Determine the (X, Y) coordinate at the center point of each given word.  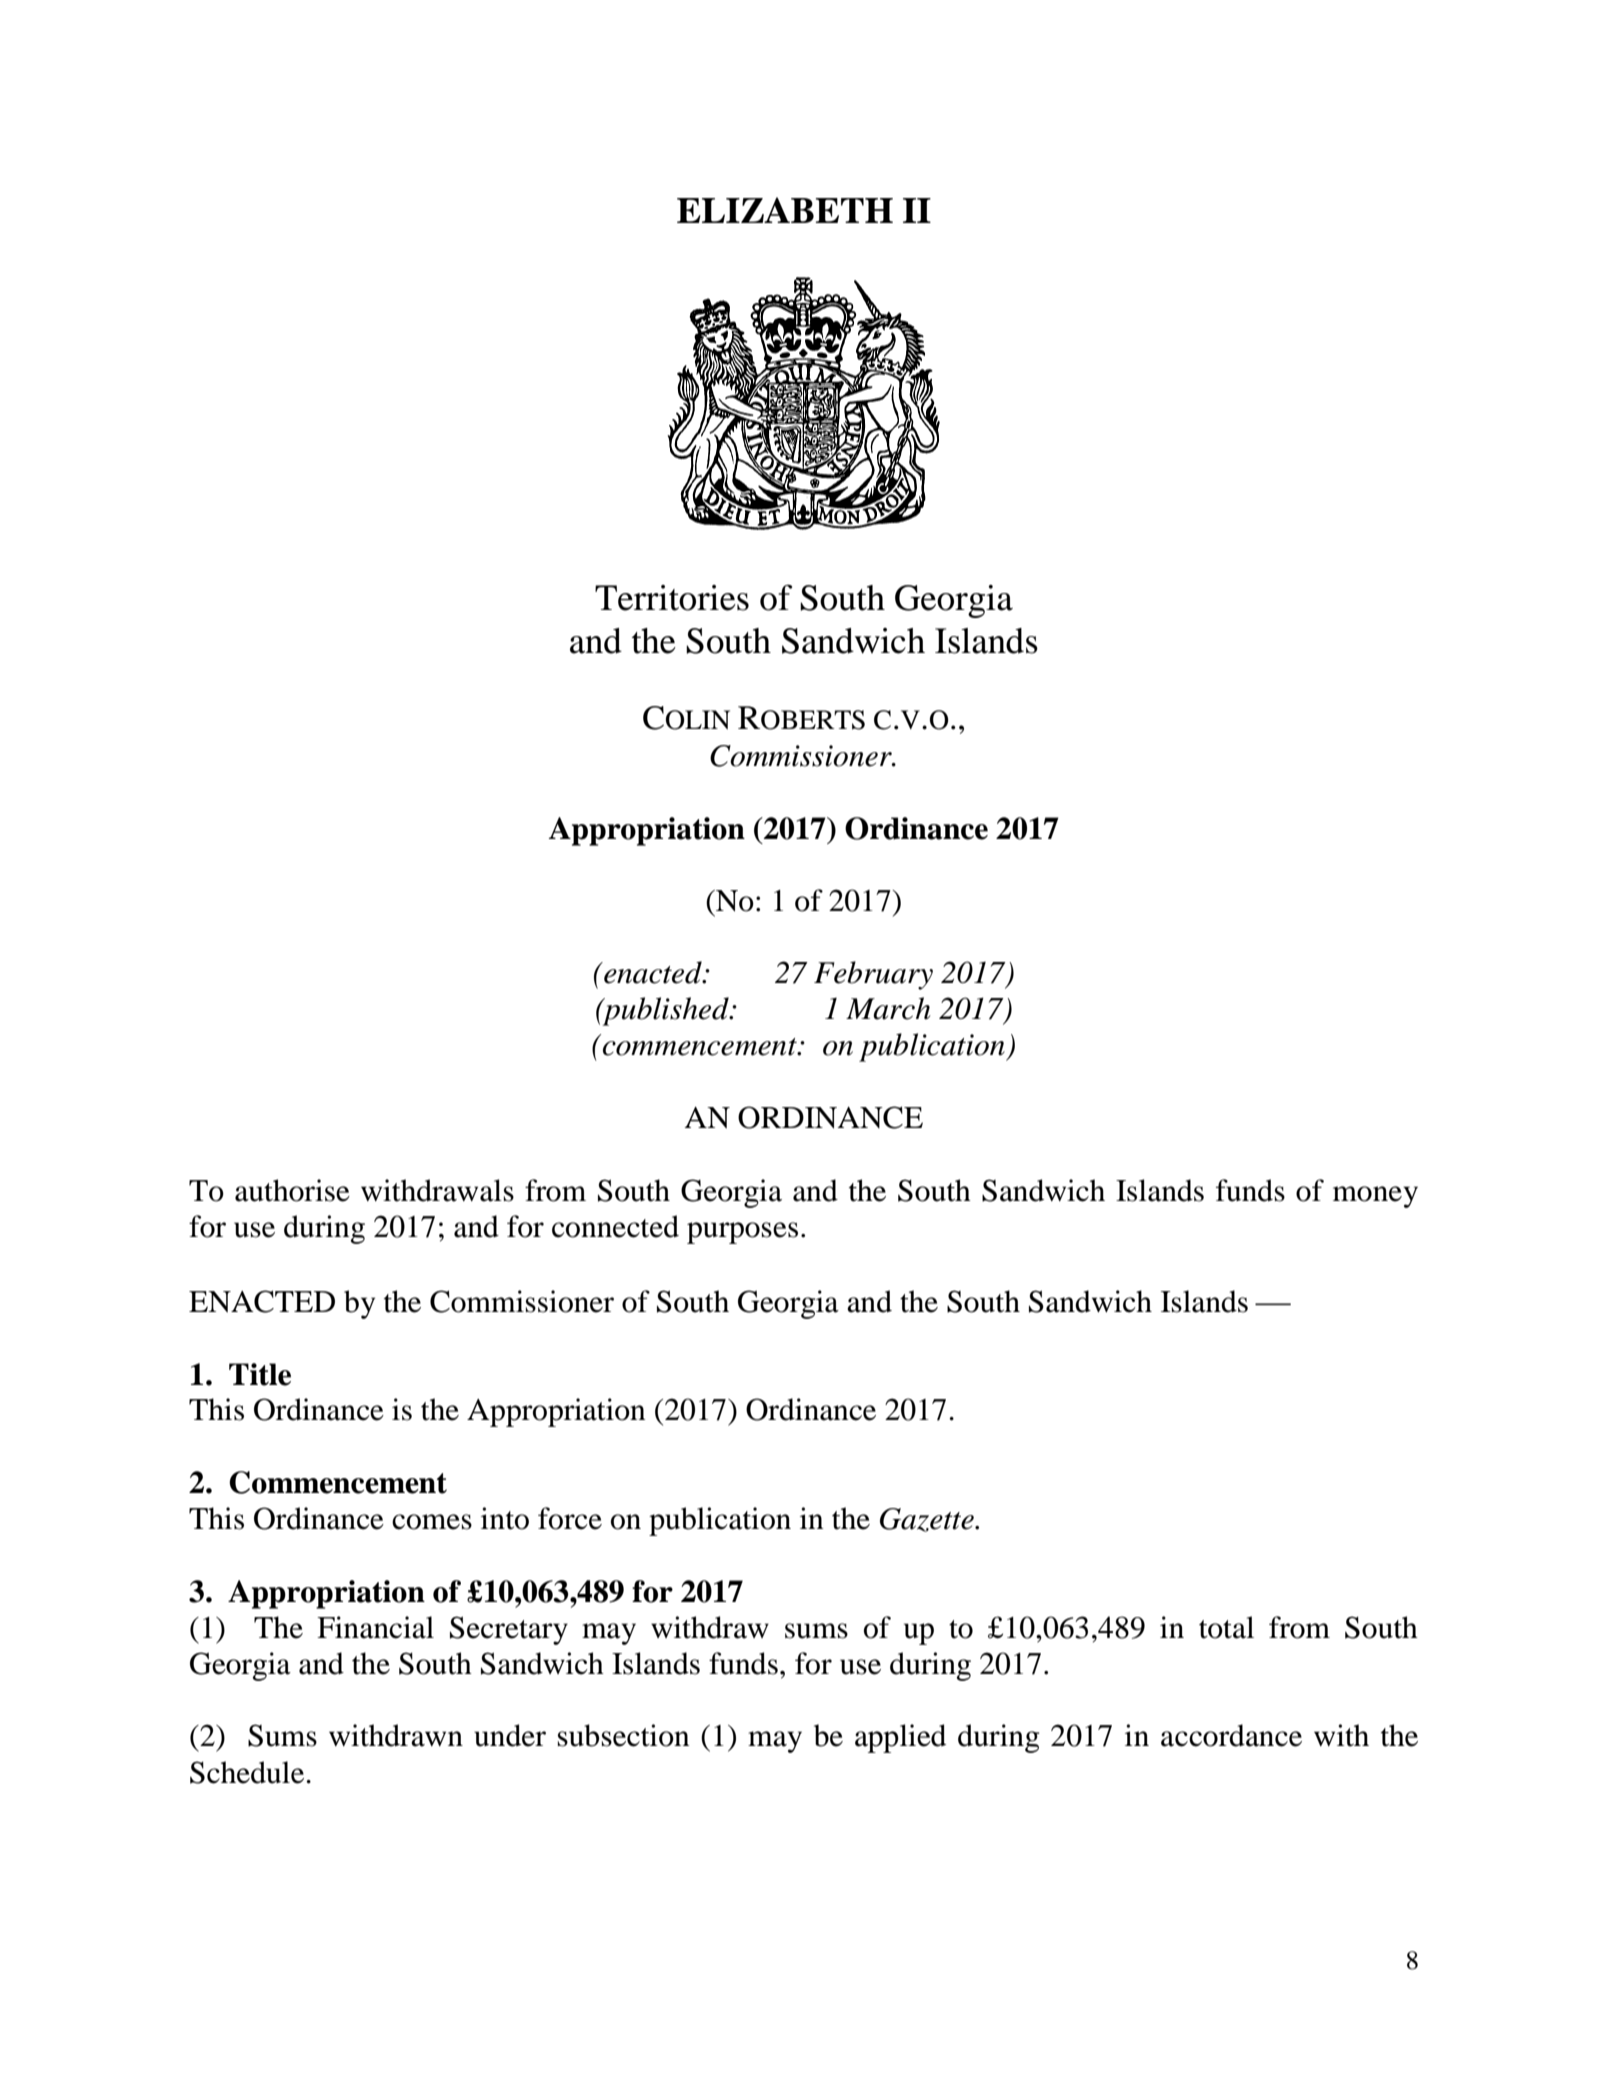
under (510, 1735)
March (888, 1008)
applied (900, 1738)
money (1375, 1197)
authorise (292, 1190)
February (873, 975)
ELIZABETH (785, 210)
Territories (672, 598)
